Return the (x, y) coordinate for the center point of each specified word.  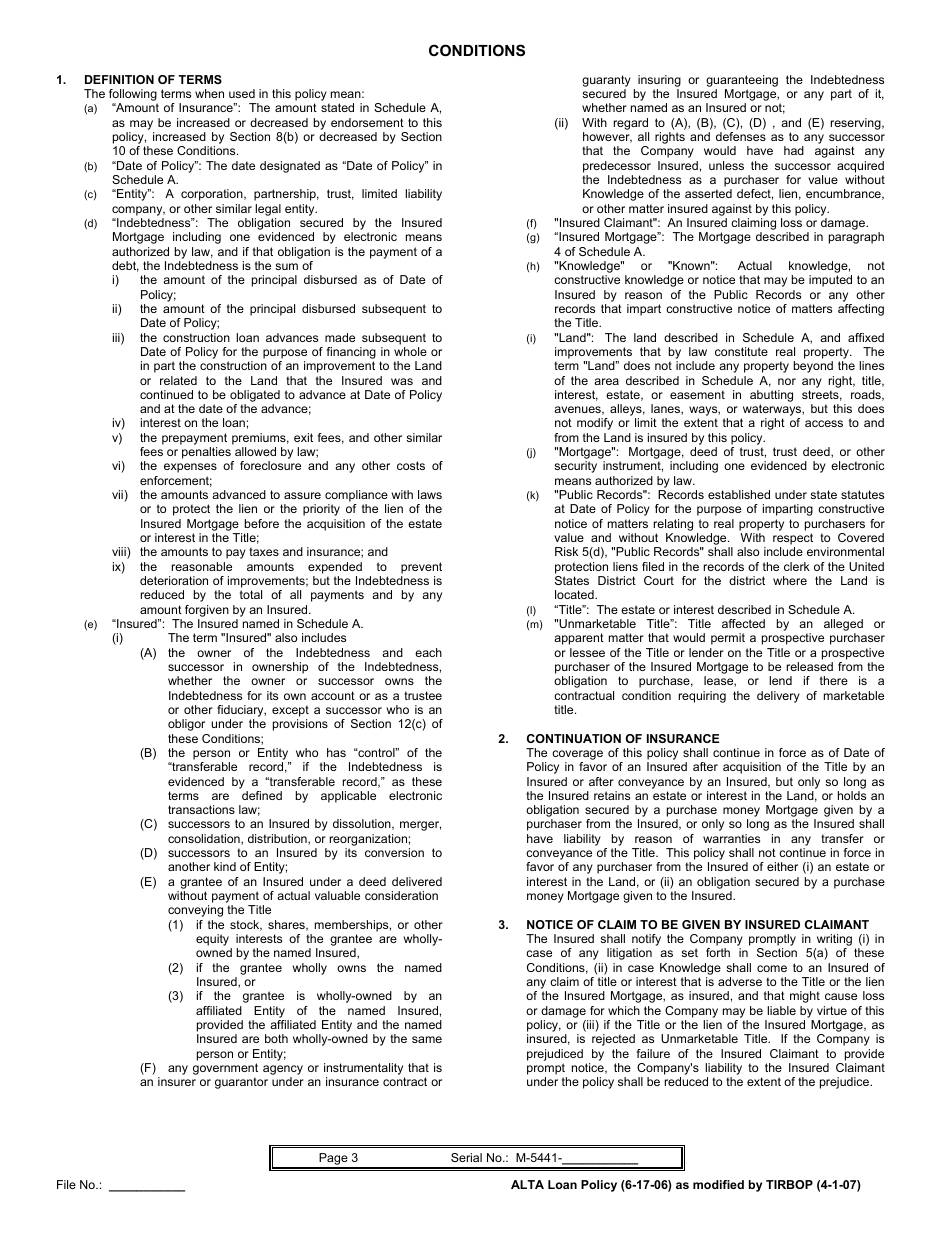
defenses (741, 136)
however (607, 137)
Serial (466, 1157)
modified (718, 1184)
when (209, 93)
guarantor (241, 1083)
